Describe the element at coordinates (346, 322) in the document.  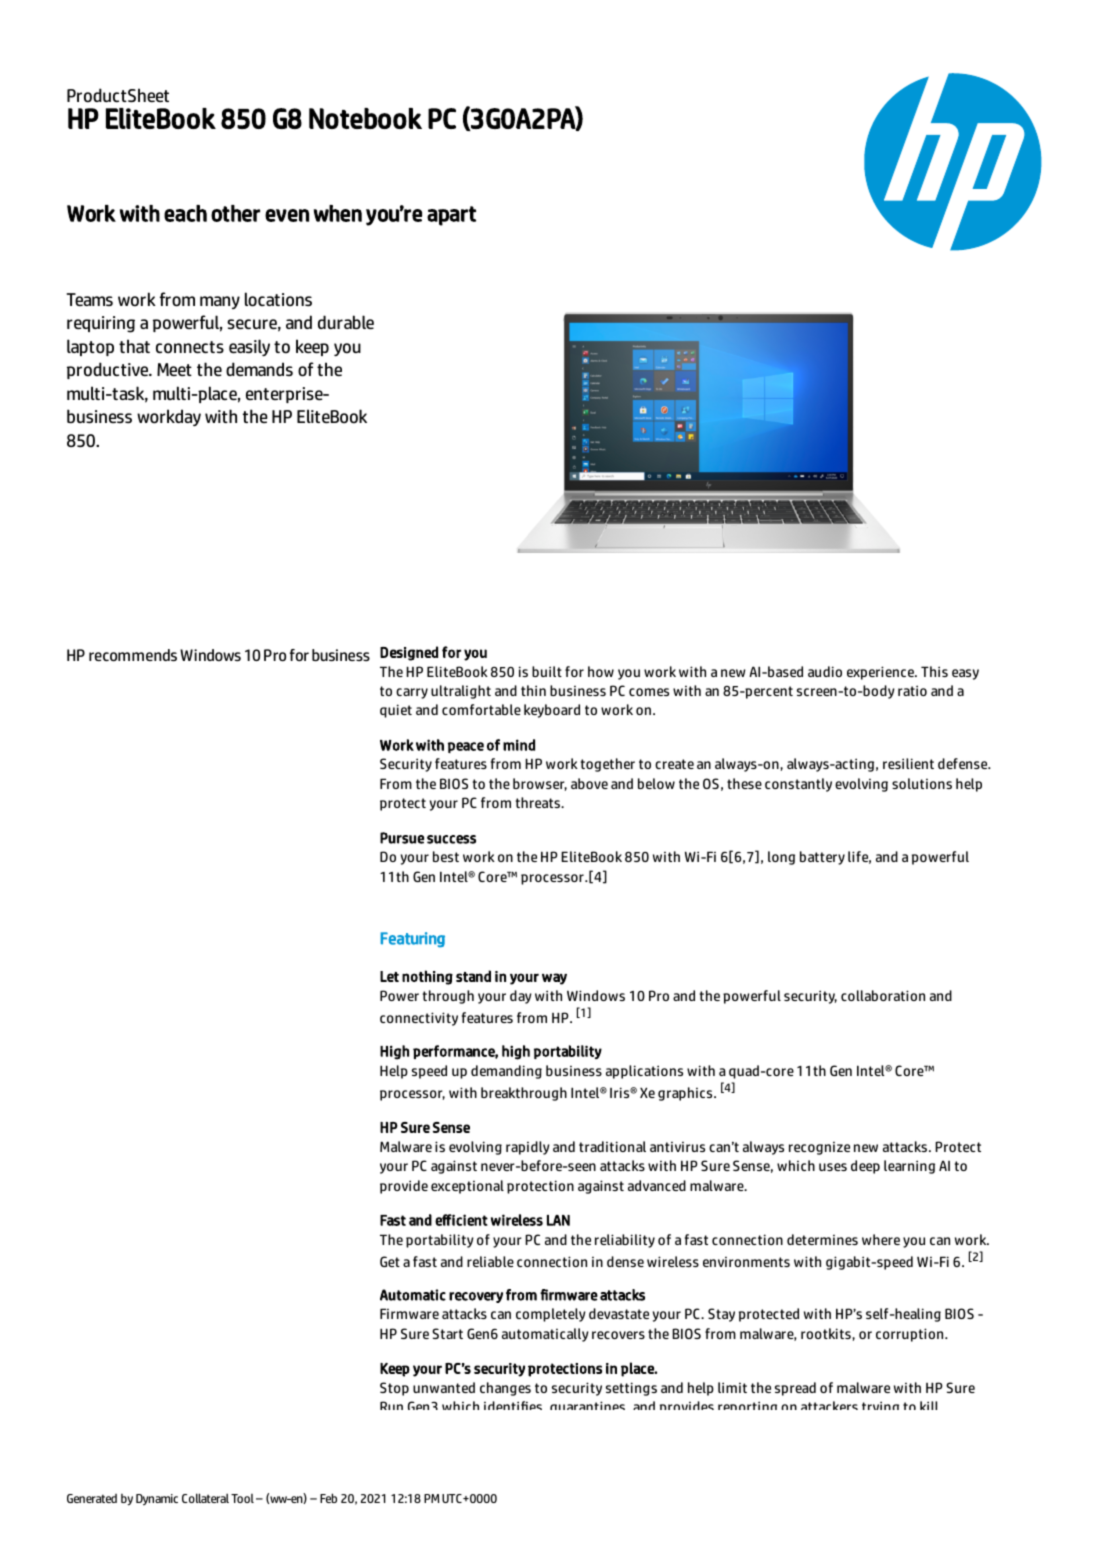
I see `durable` at that location.
